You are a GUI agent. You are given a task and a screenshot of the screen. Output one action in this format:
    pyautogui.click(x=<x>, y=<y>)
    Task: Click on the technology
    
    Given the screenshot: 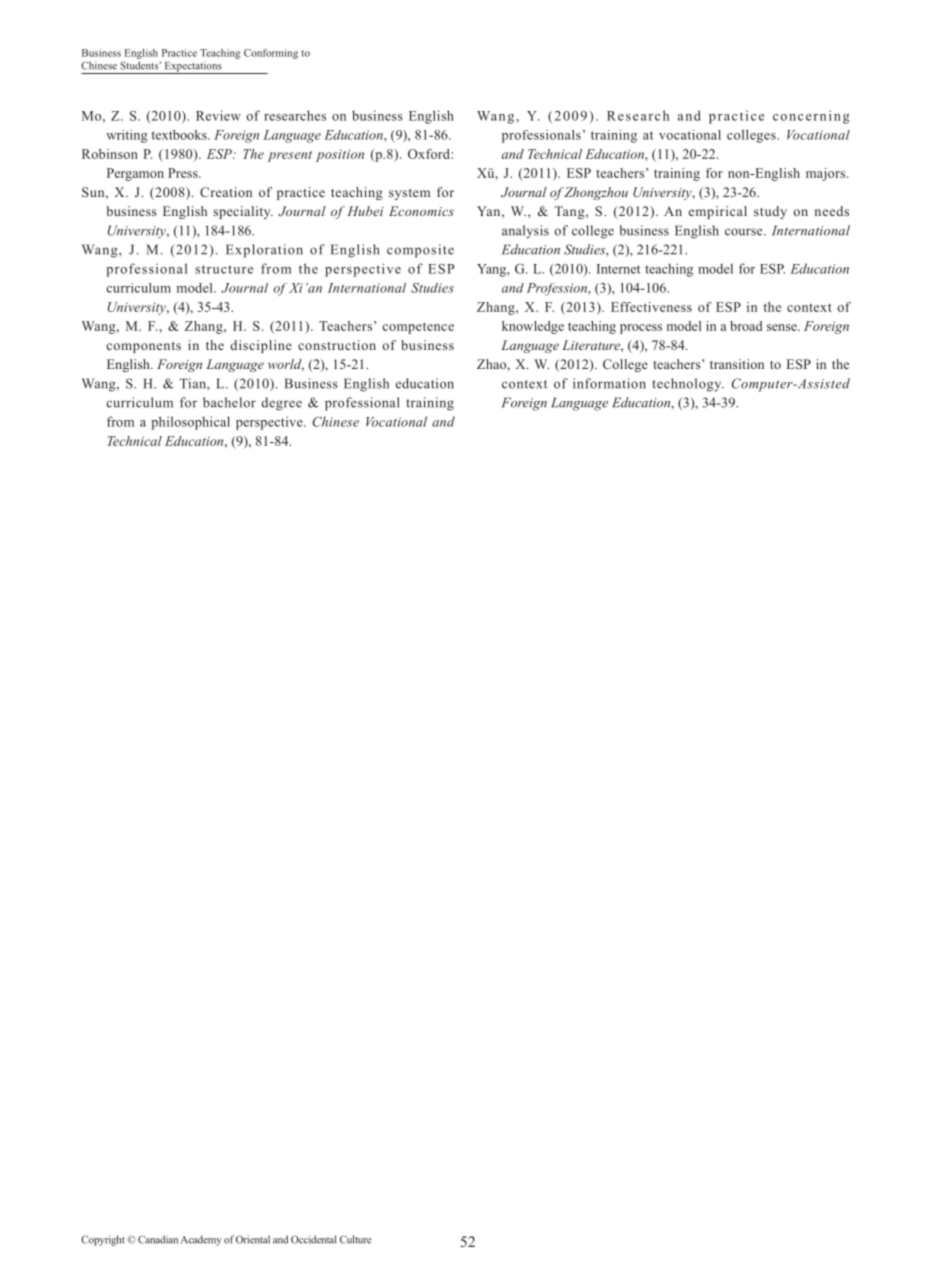 What is the action you would take?
    pyautogui.click(x=688, y=385)
